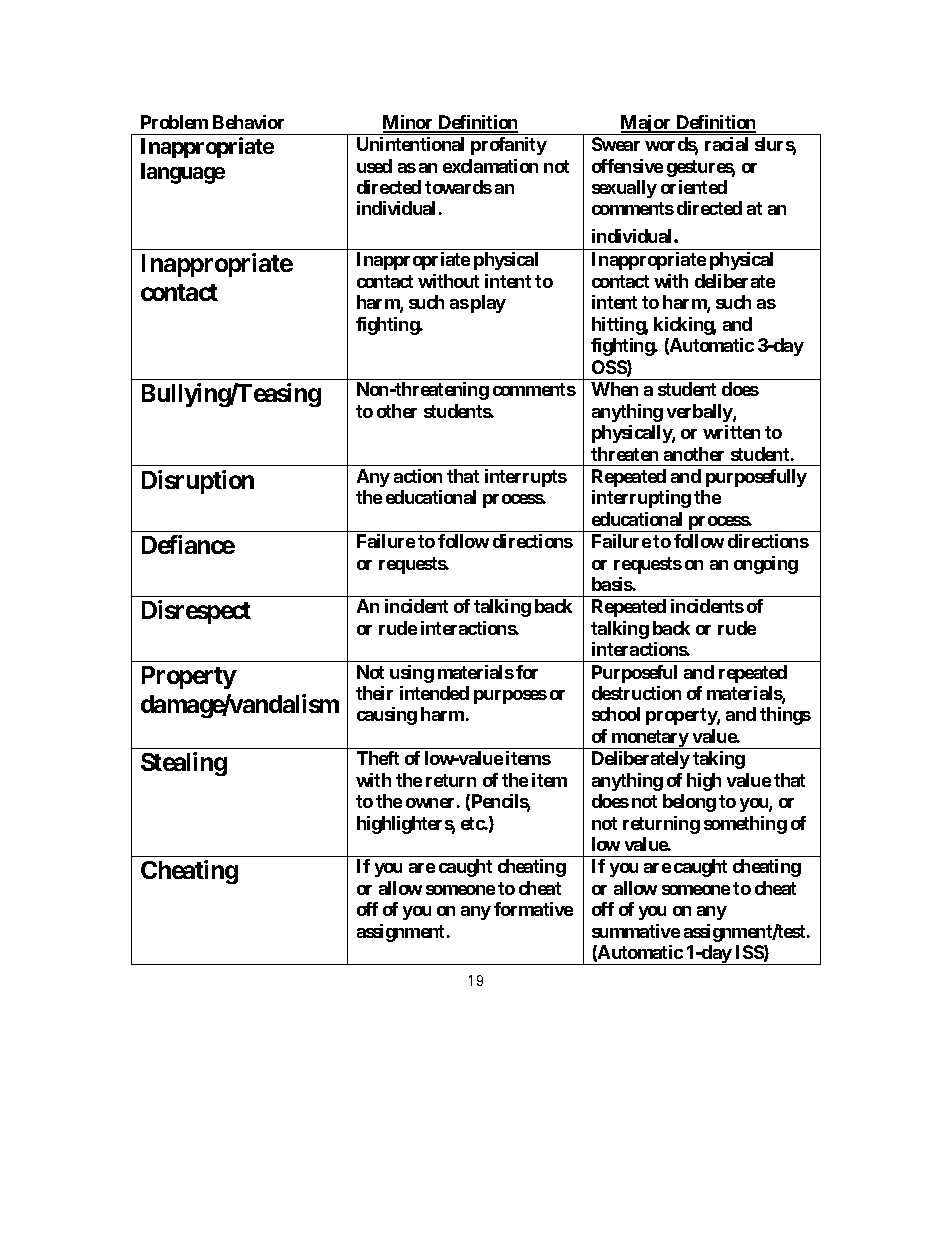 This document has height=1233, width=952. What do you see at coordinates (510, 697) in the document?
I see `purposes` at bounding box center [510, 697].
